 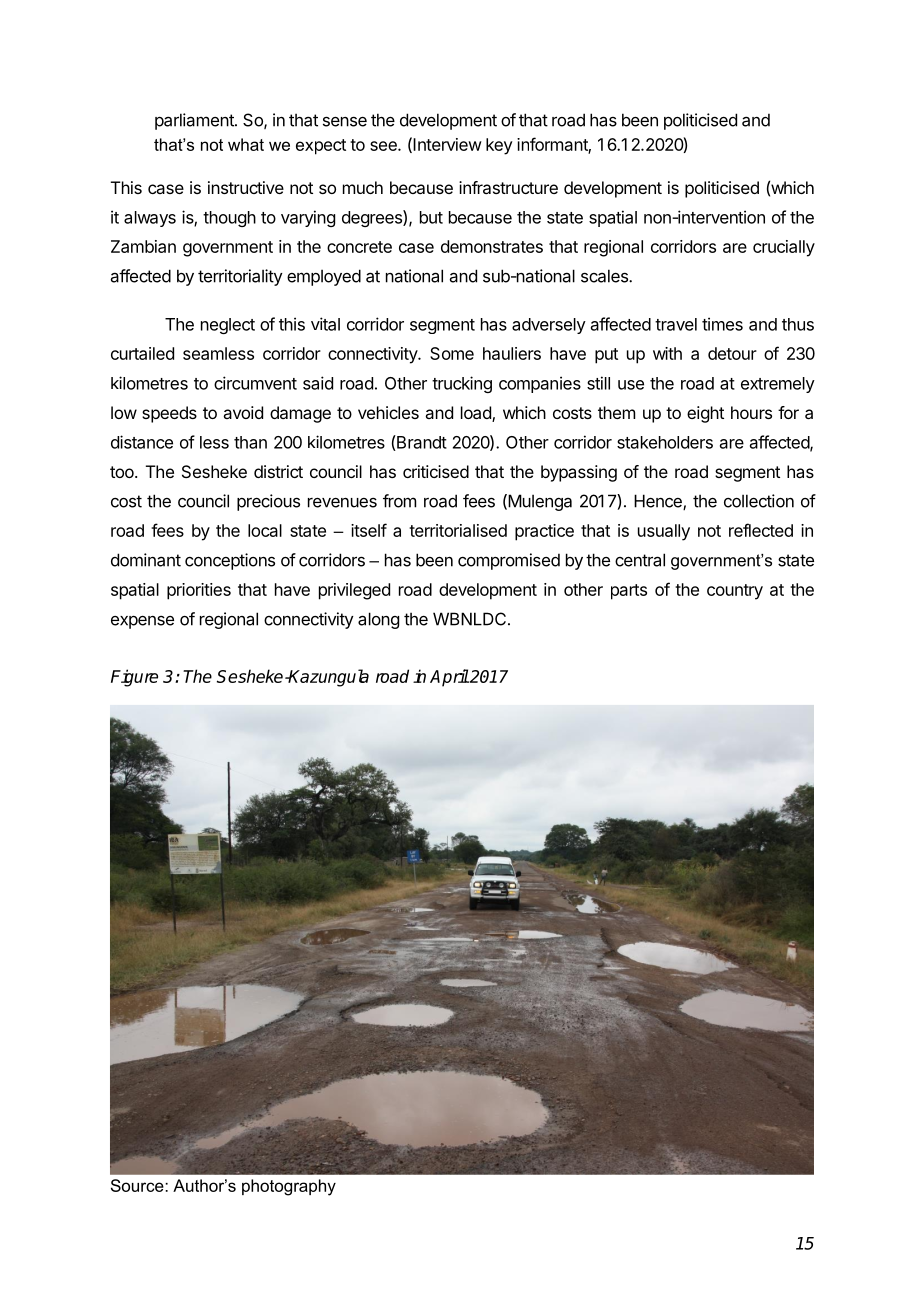 I want to click on criticised, so click(x=436, y=471).
